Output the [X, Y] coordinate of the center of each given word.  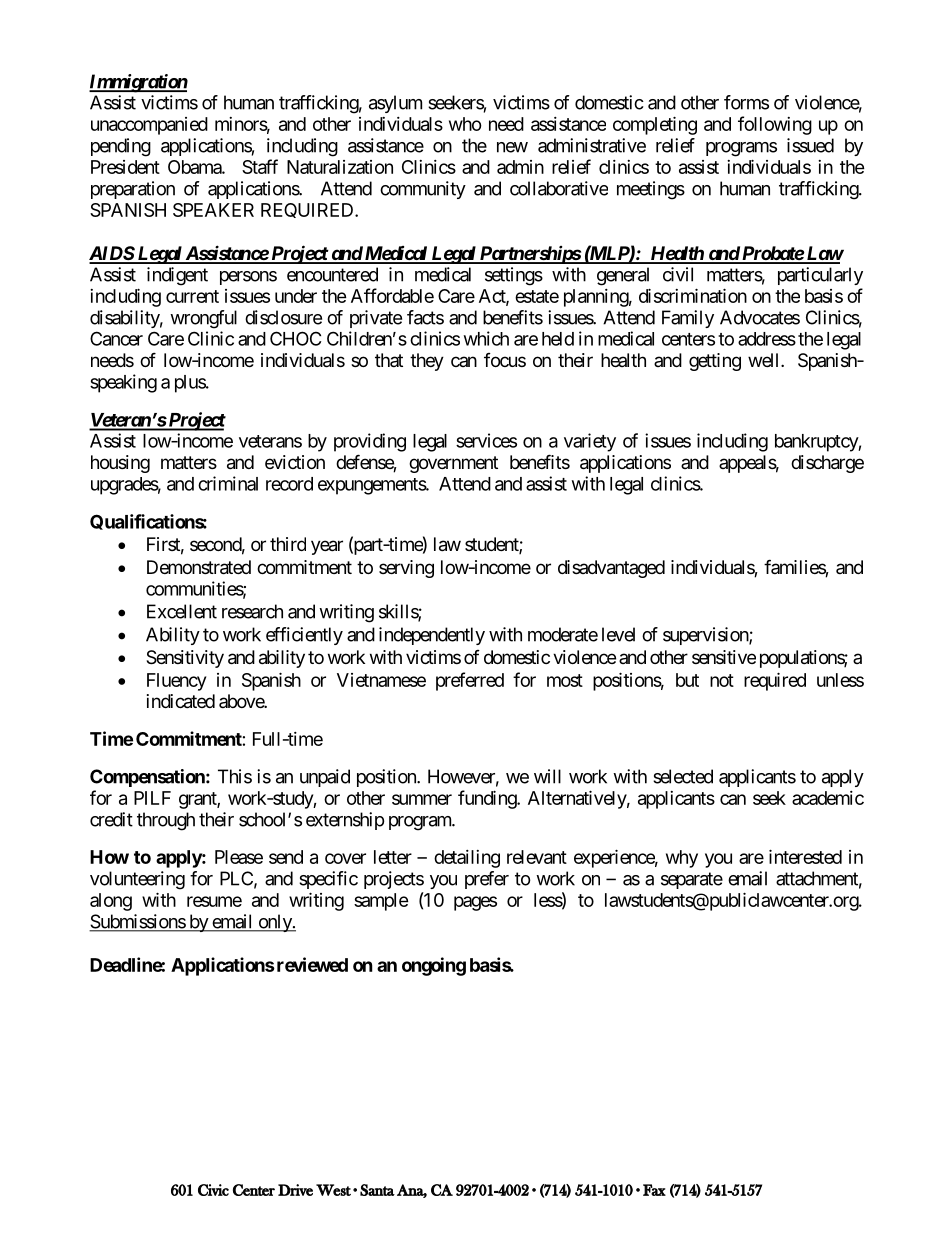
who [465, 124]
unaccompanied [149, 126]
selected [683, 776]
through [166, 821]
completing [655, 125]
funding [488, 799]
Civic [213, 1190]
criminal [228, 483]
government [453, 464]
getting [715, 362]
